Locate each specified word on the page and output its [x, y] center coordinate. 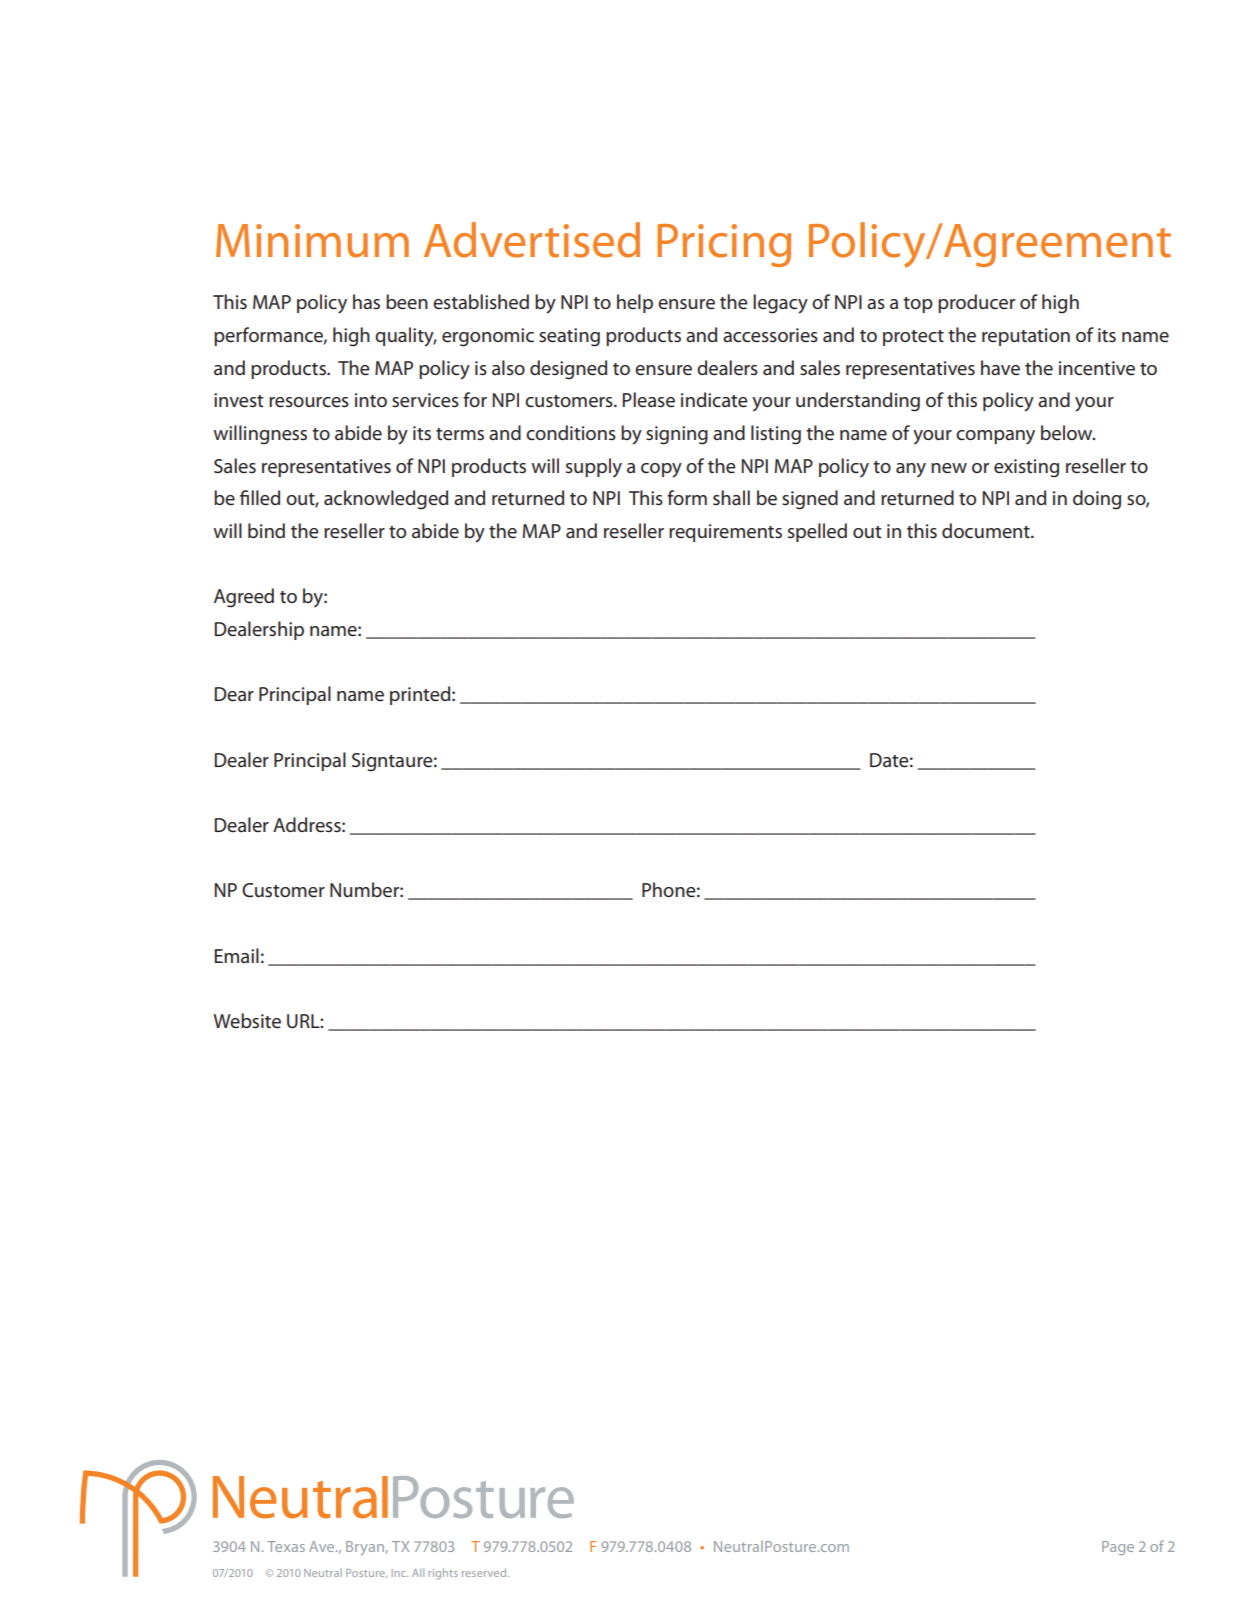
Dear [234, 694]
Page [1118, 1548]
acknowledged [386, 500]
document [987, 531]
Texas [286, 1546]
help [635, 303]
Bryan [366, 1548]
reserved [485, 1572]
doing [1097, 500]
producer [976, 303]
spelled [817, 532]
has [366, 302]
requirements [725, 533]
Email [236, 955]
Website [247, 1021]
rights [443, 1574]
